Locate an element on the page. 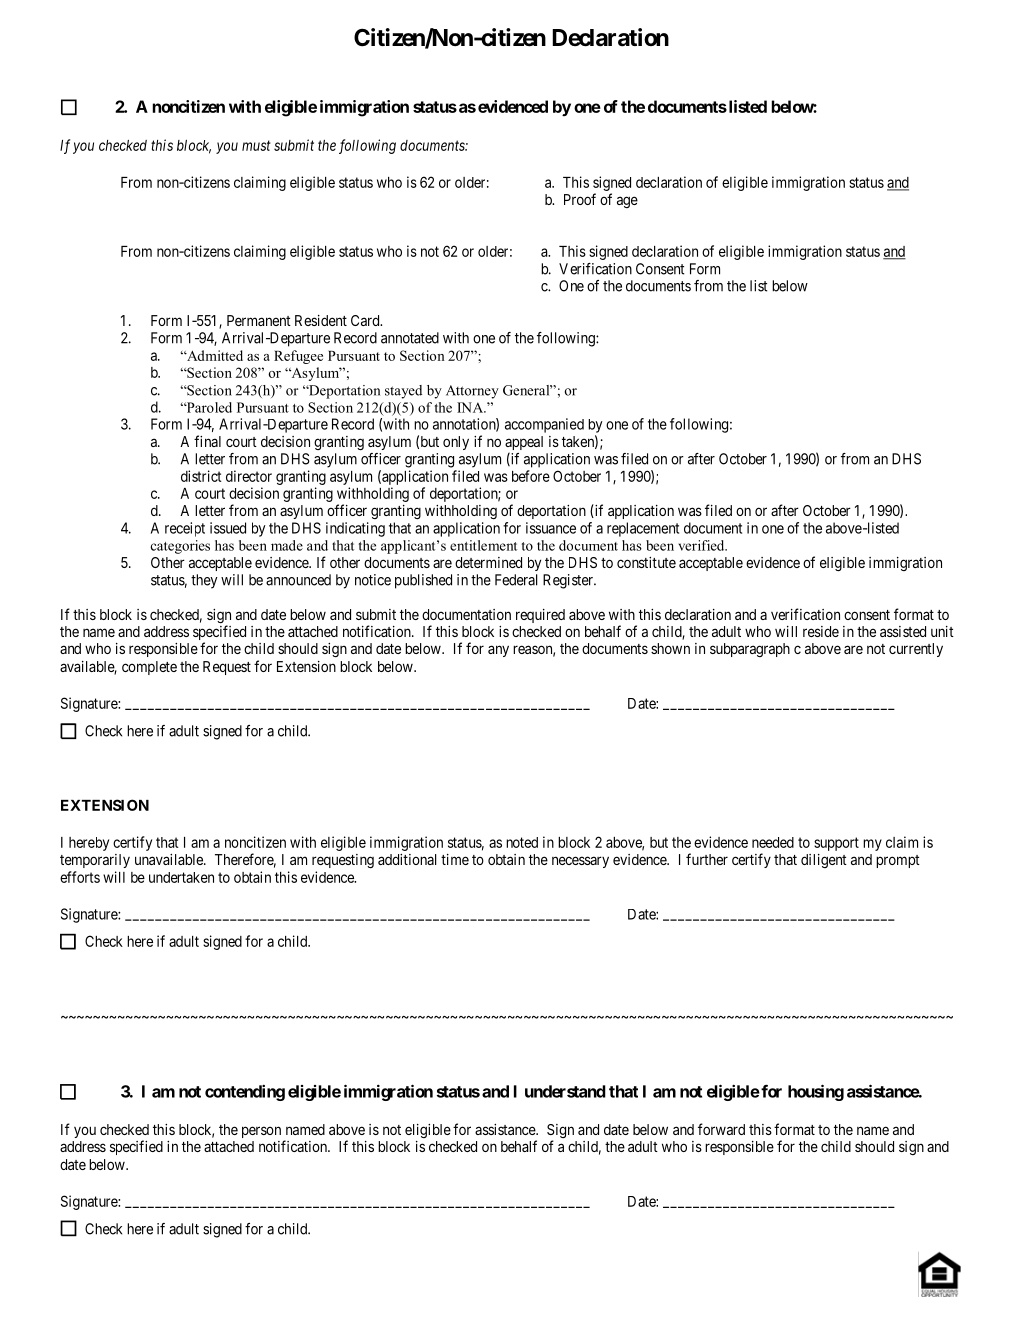 The height and width of the image is (1322, 1021). assisted is located at coordinates (903, 631).
